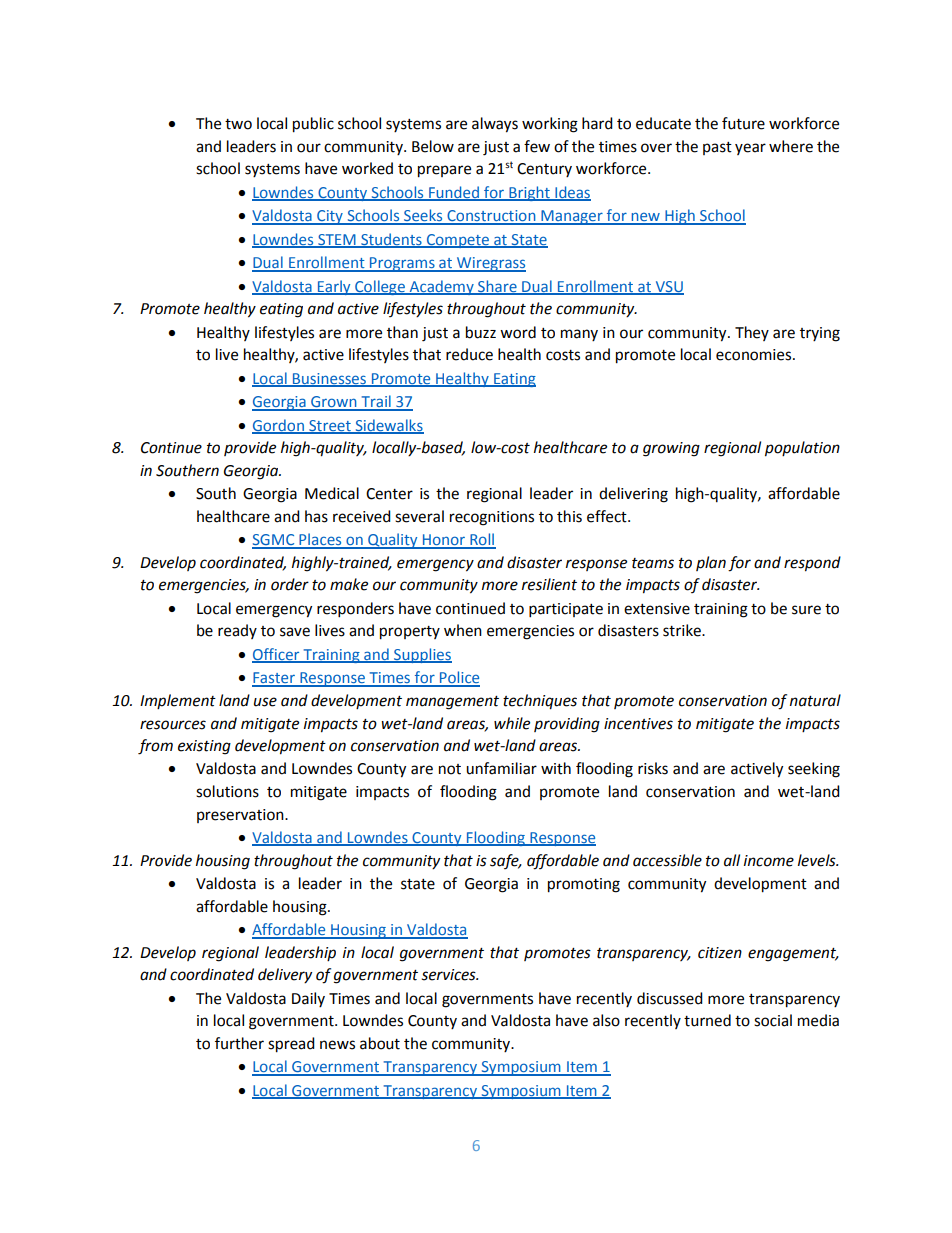  I want to click on order, so click(290, 584).
